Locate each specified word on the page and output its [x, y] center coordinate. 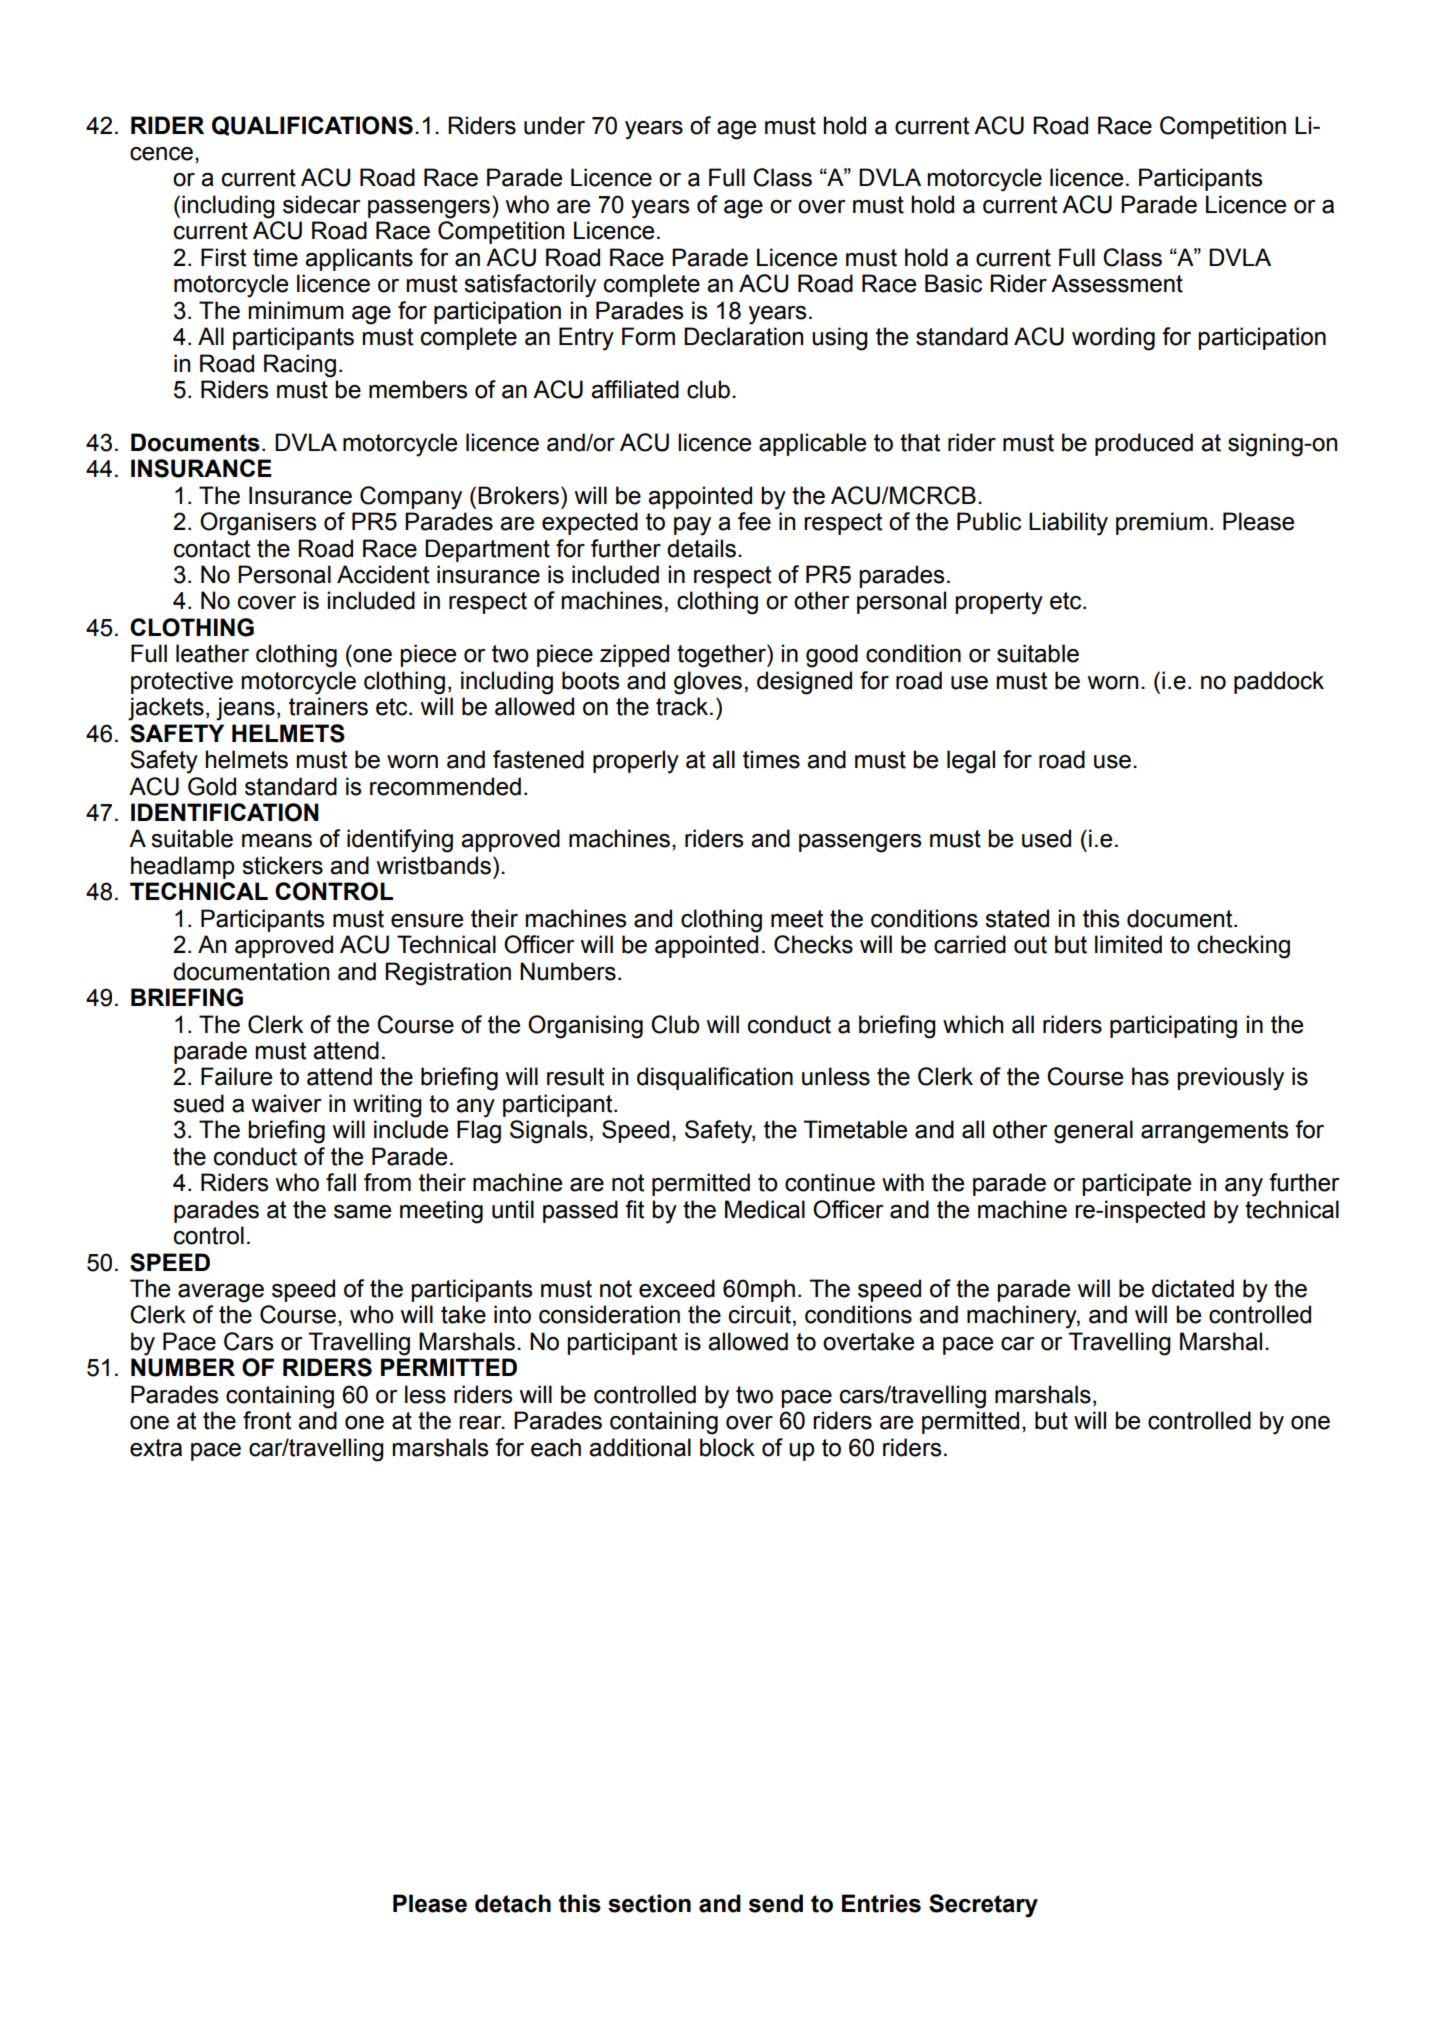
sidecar [322, 204]
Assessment [1117, 283]
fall [341, 1182]
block [727, 1447]
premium [1161, 523]
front [267, 1420]
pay [692, 526]
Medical [765, 1209]
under [554, 125]
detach [513, 1903]
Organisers [258, 524]
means [277, 841]
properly [636, 762]
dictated [1193, 1288]
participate [1136, 1184]
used [1046, 838]
